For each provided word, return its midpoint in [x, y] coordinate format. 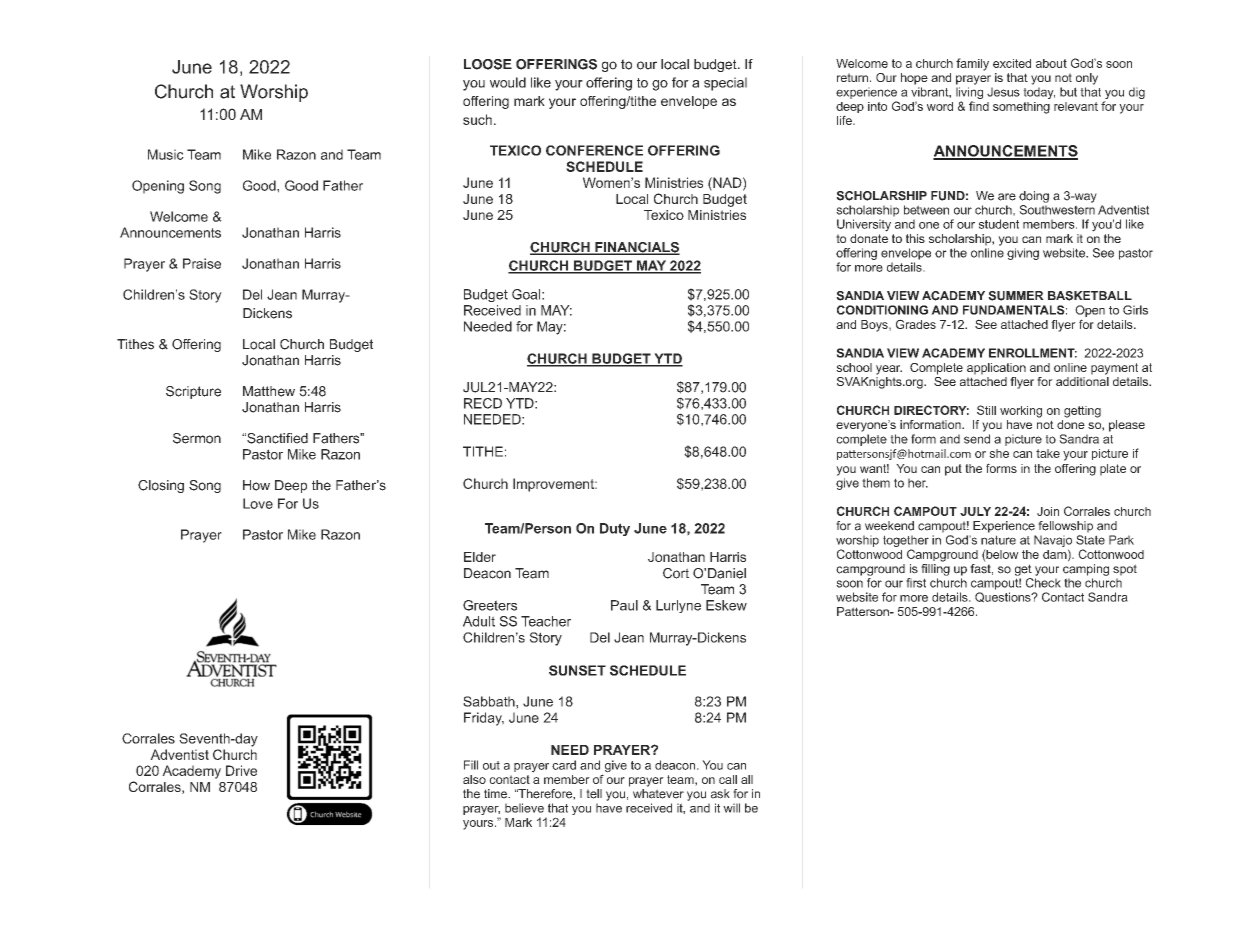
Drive [241, 770]
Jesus [1003, 92]
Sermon [197, 438]
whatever [658, 794]
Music [166, 154]
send [977, 439]
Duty [615, 529]
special [725, 84]
